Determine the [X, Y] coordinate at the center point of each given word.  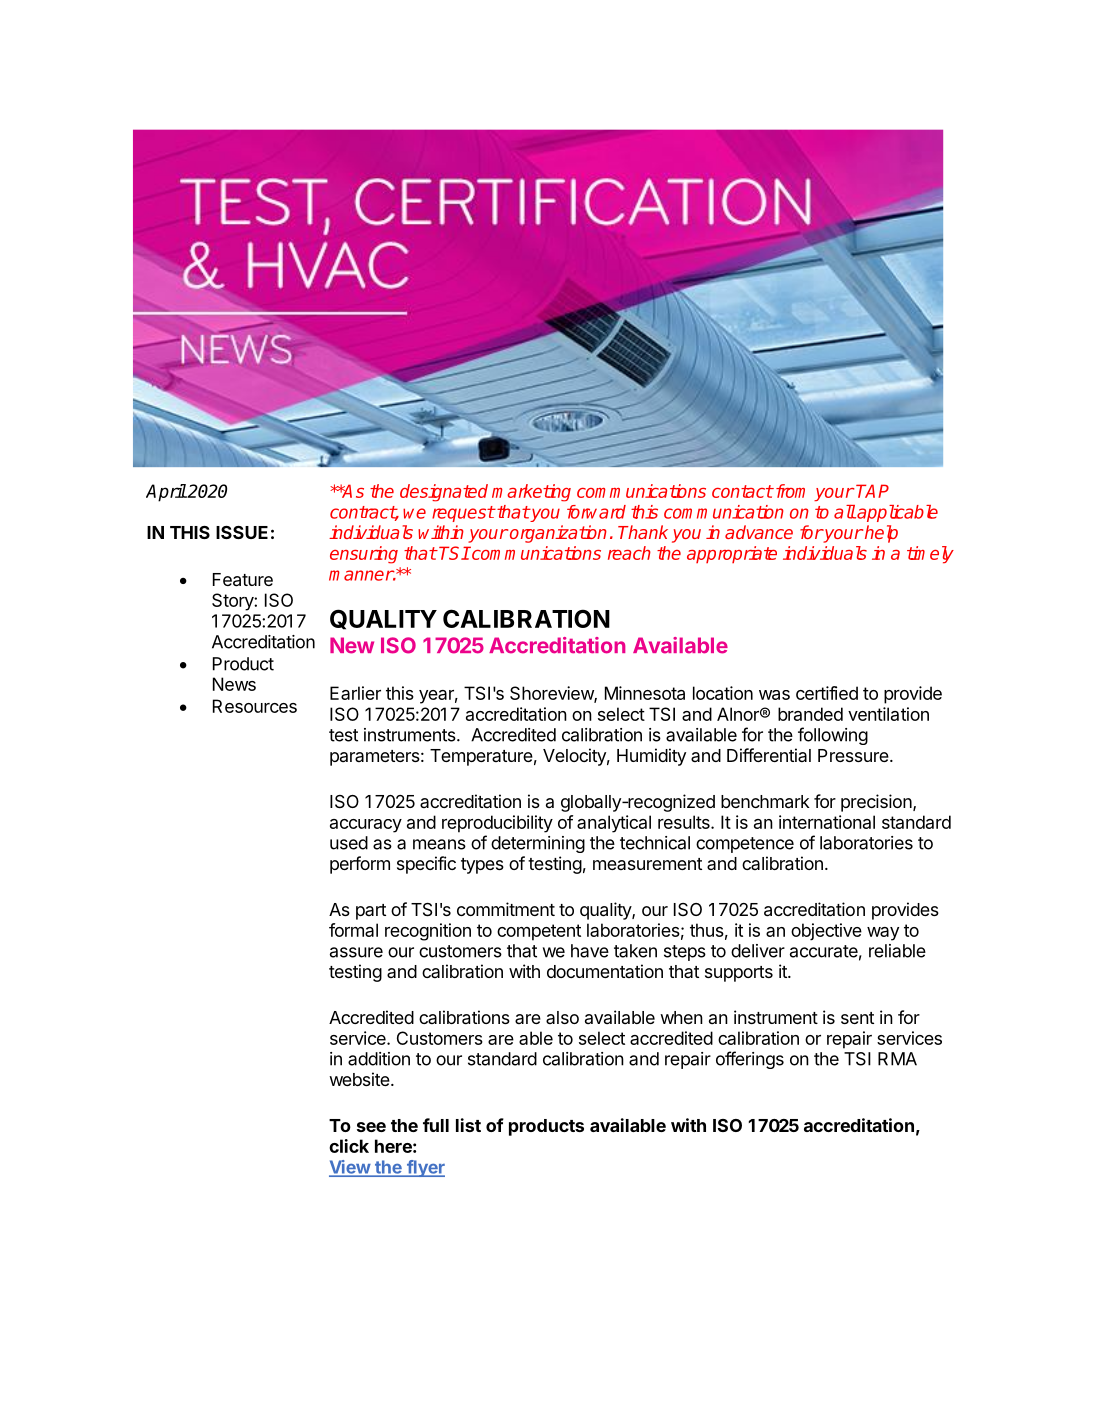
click [349, 1146]
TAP [872, 491]
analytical [614, 824]
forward [596, 512]
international [827, 822]
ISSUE [242, 532]
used [349, 843]
